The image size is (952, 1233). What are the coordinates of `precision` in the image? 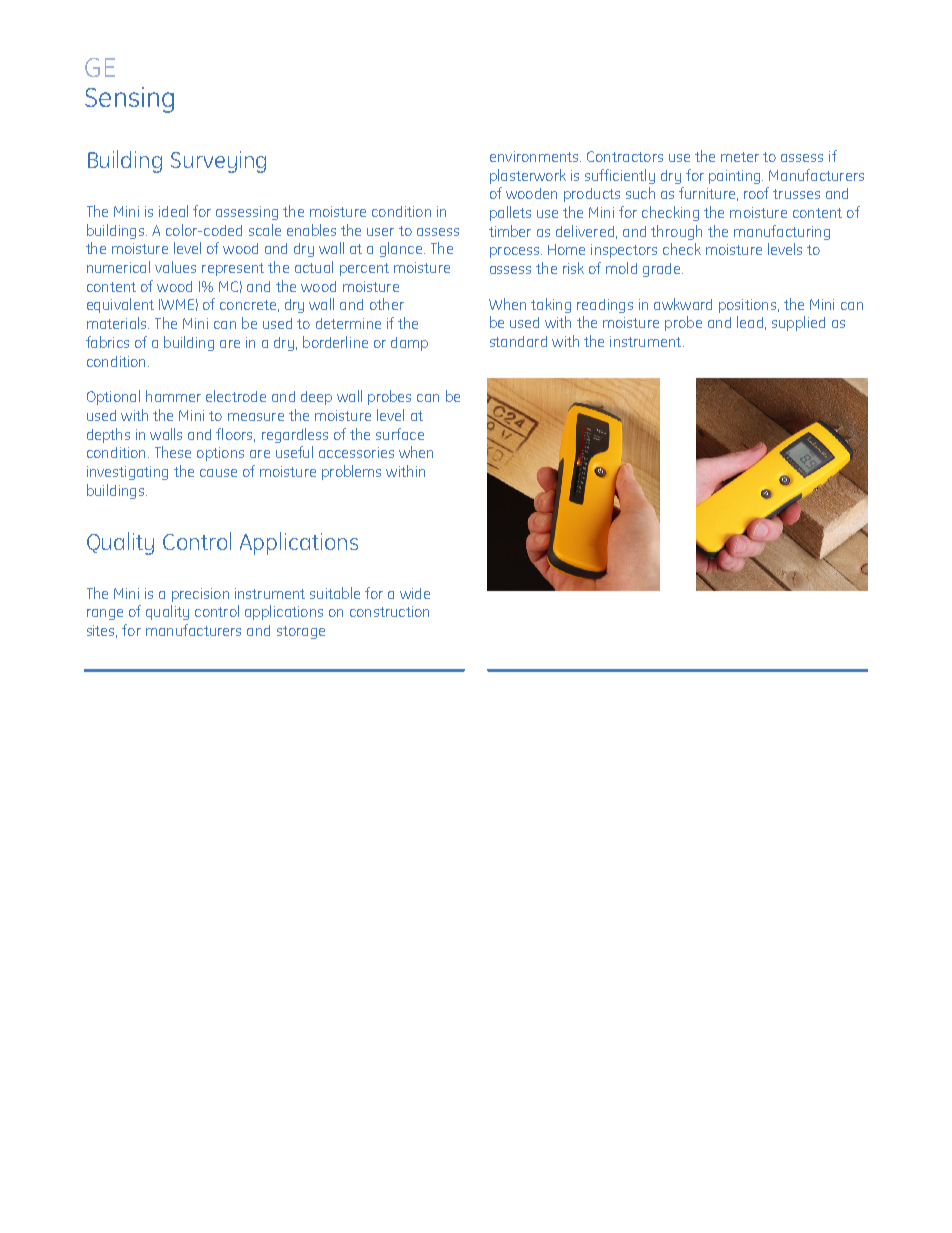 It's located at (200, 595).
